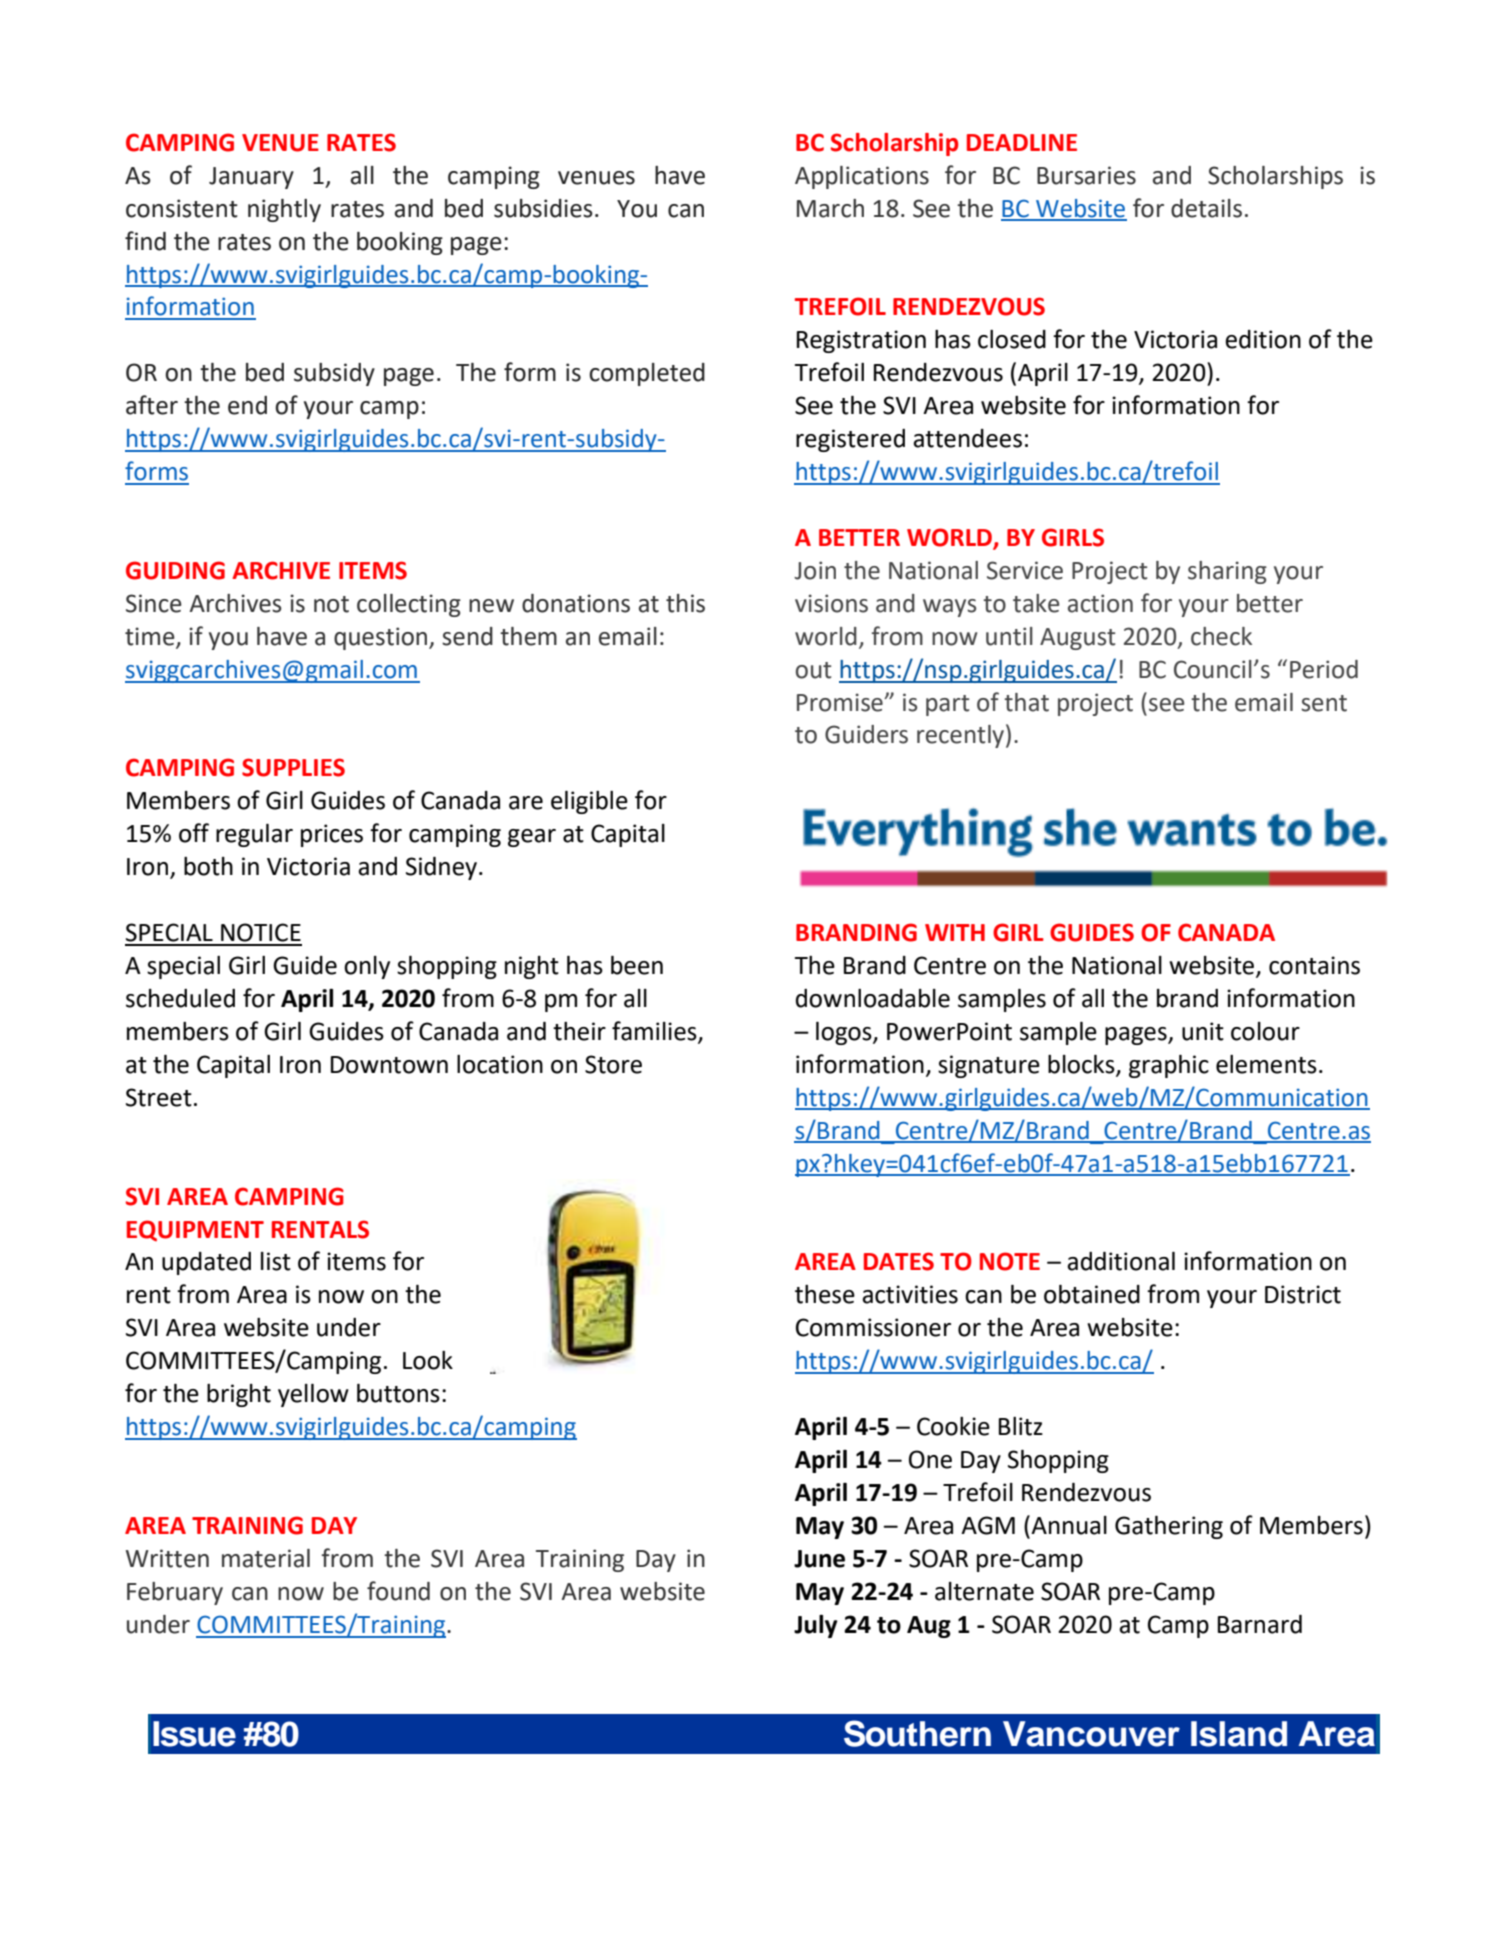 Image resolution: width=1501 pixels, height=1942 pixels. What do you see at coordinates (1121, 1261) in the screenshot?
I see `additional` at bounding box center [1121, 1261].
